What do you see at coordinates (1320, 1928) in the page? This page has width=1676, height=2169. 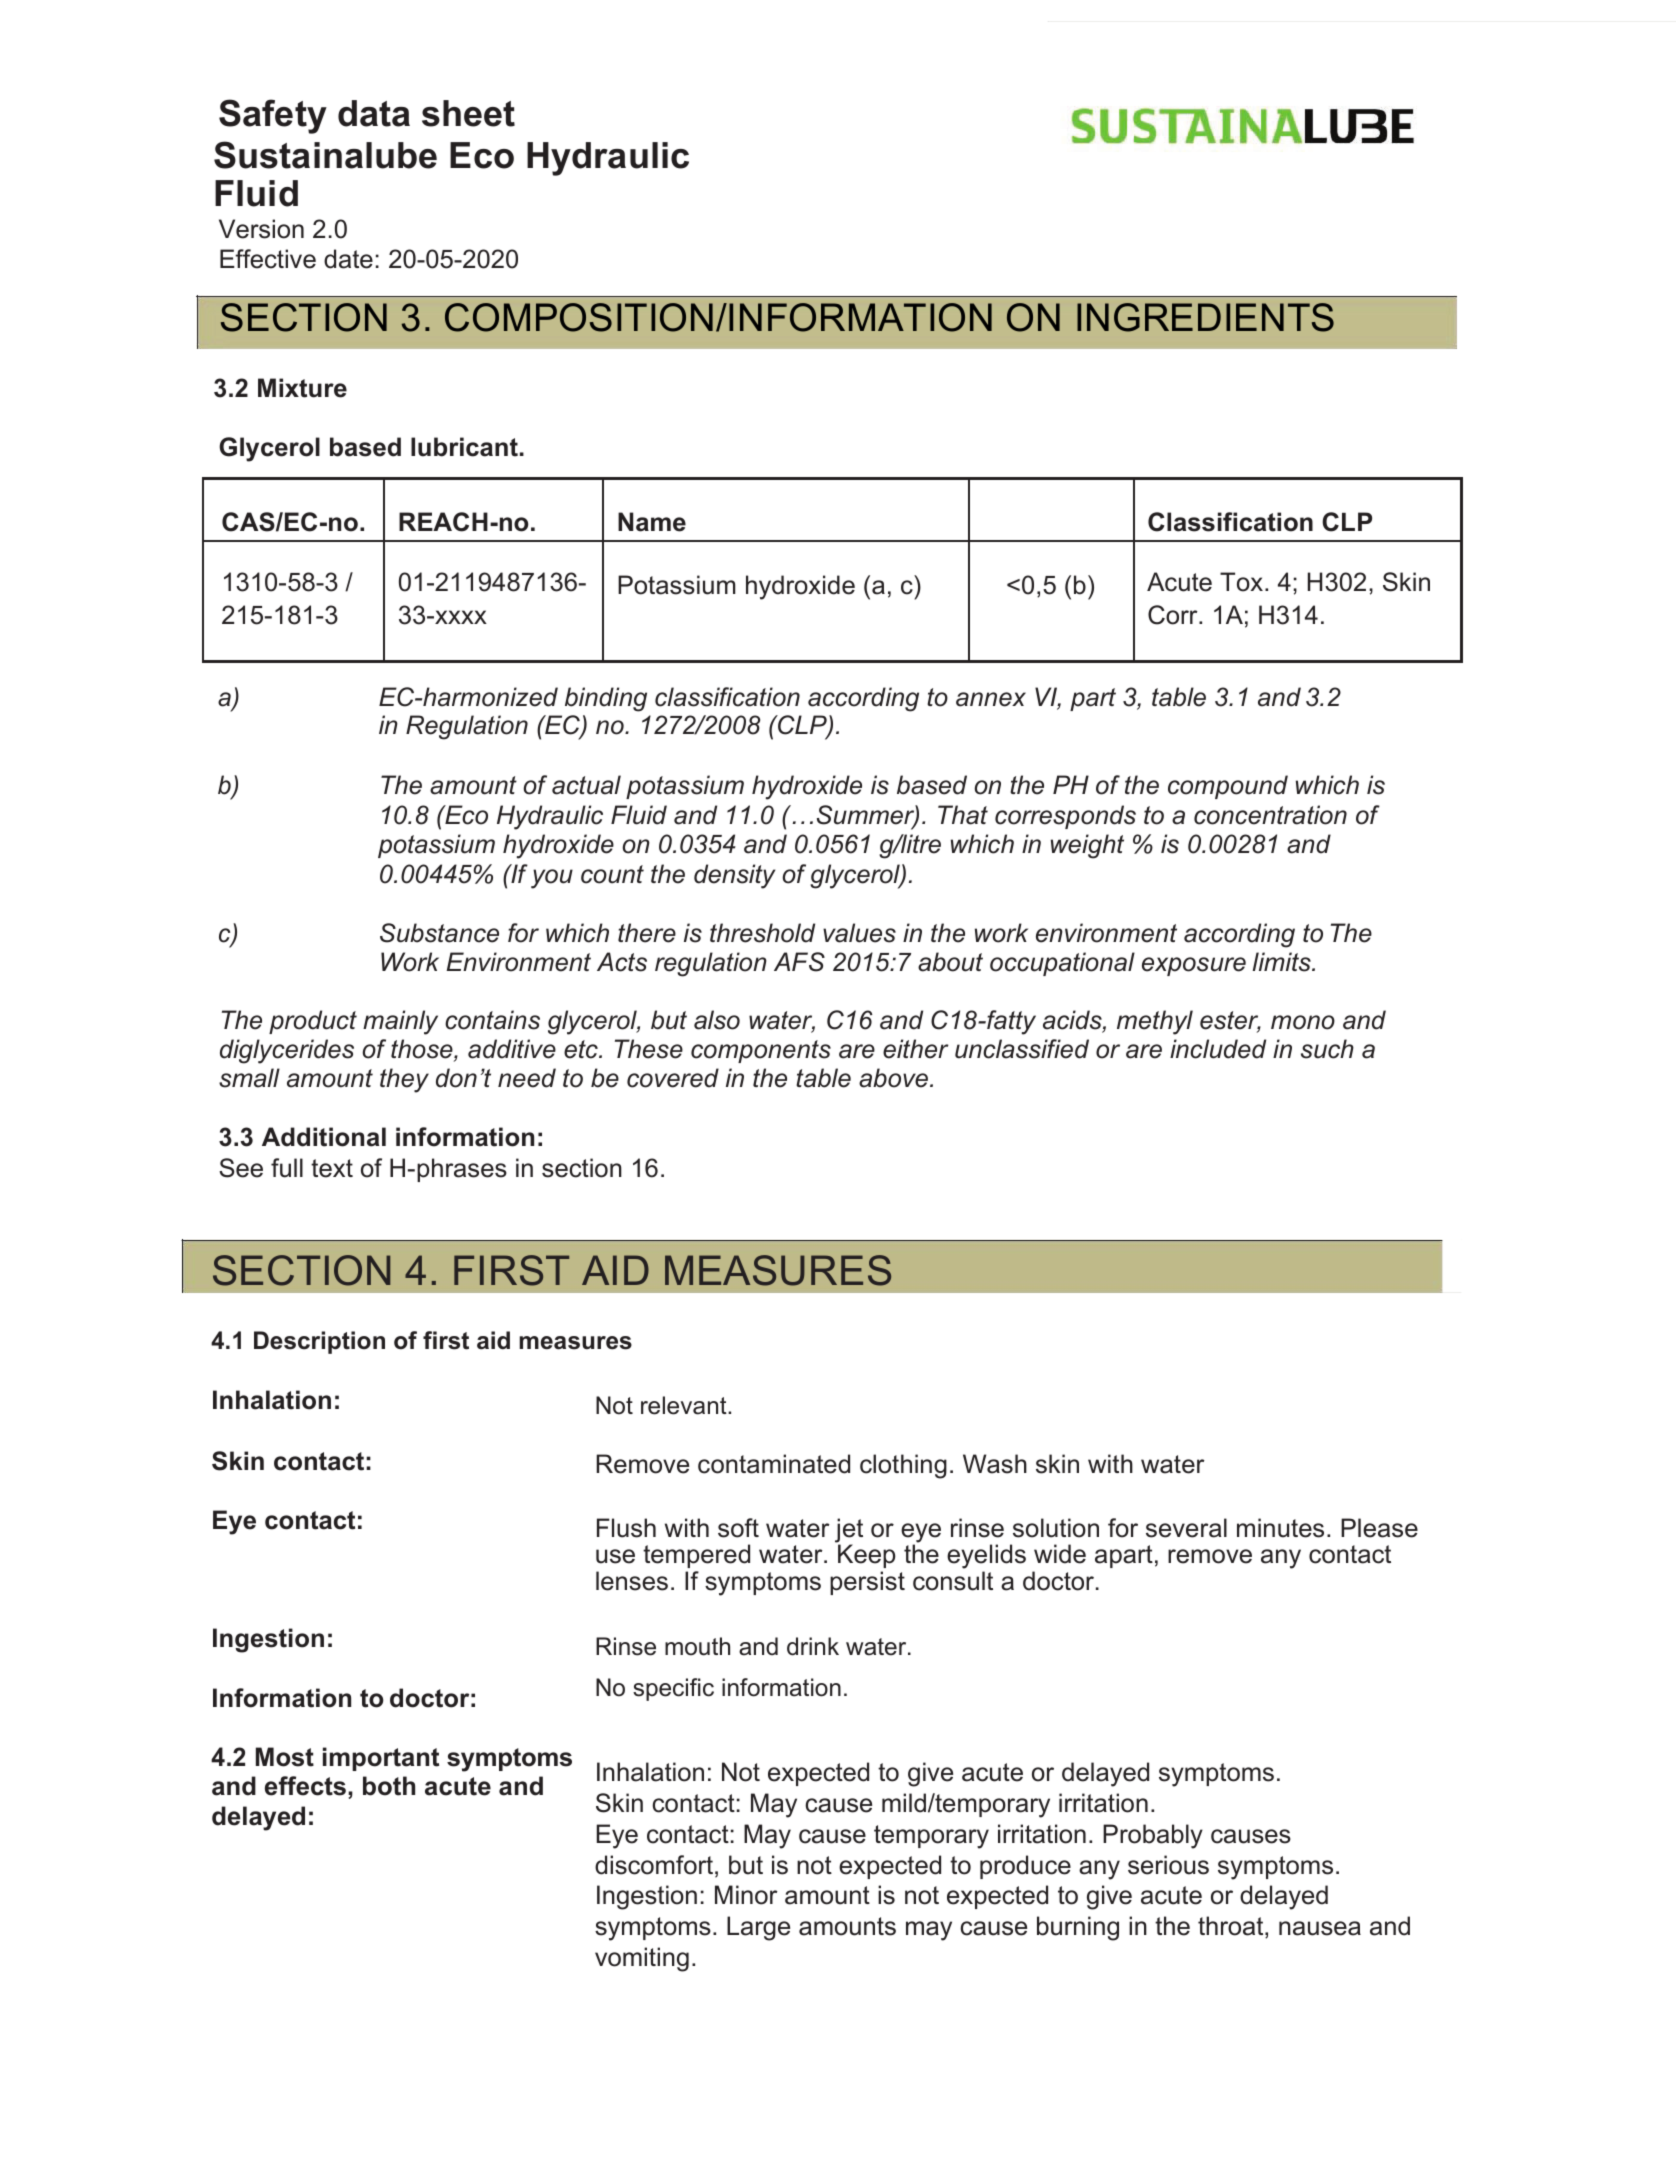 I see `nausea` at bounding box center [1320, 1928].
